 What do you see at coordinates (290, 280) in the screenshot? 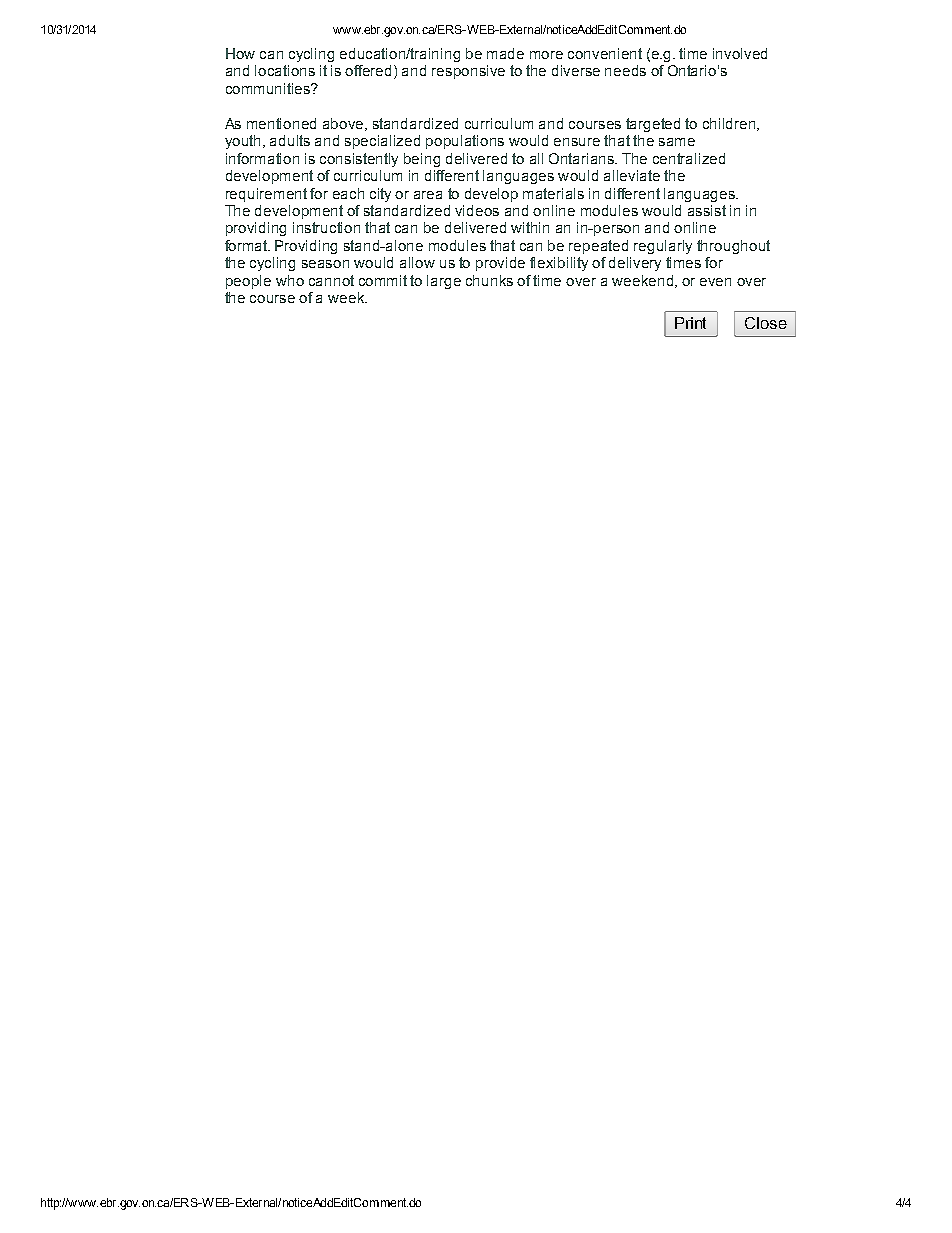
I see `who` at bounding box center [290, 280].
